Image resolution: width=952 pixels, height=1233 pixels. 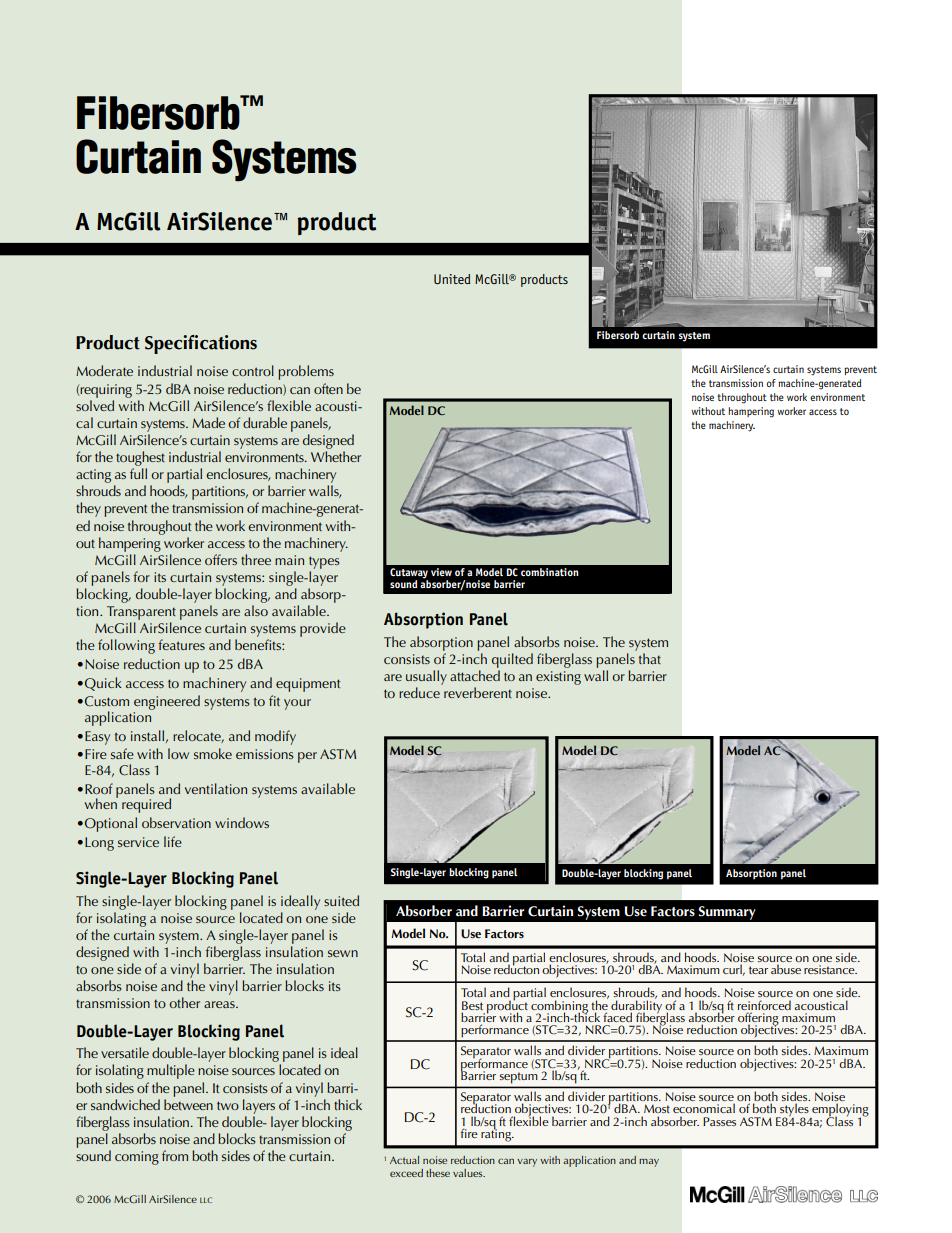 What do you see at coordinates (184, 1002) in the document?
I see `other` at bounding box center [184, 1002].
